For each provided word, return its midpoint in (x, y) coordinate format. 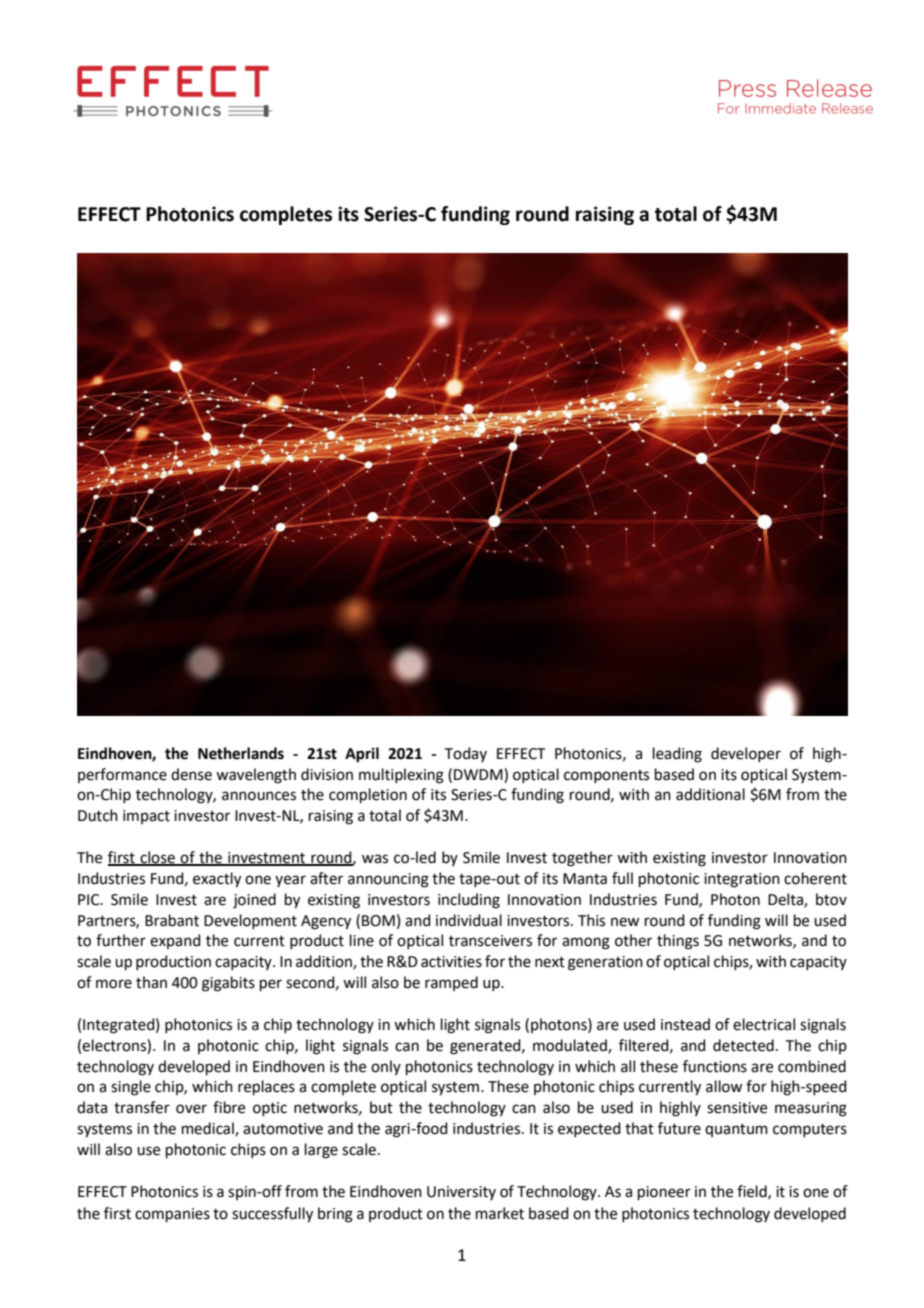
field (753, 1192)
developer (746, 754)
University (461, 1193)
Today (466, 754)
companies (172, 1215)
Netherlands (241, 753)
